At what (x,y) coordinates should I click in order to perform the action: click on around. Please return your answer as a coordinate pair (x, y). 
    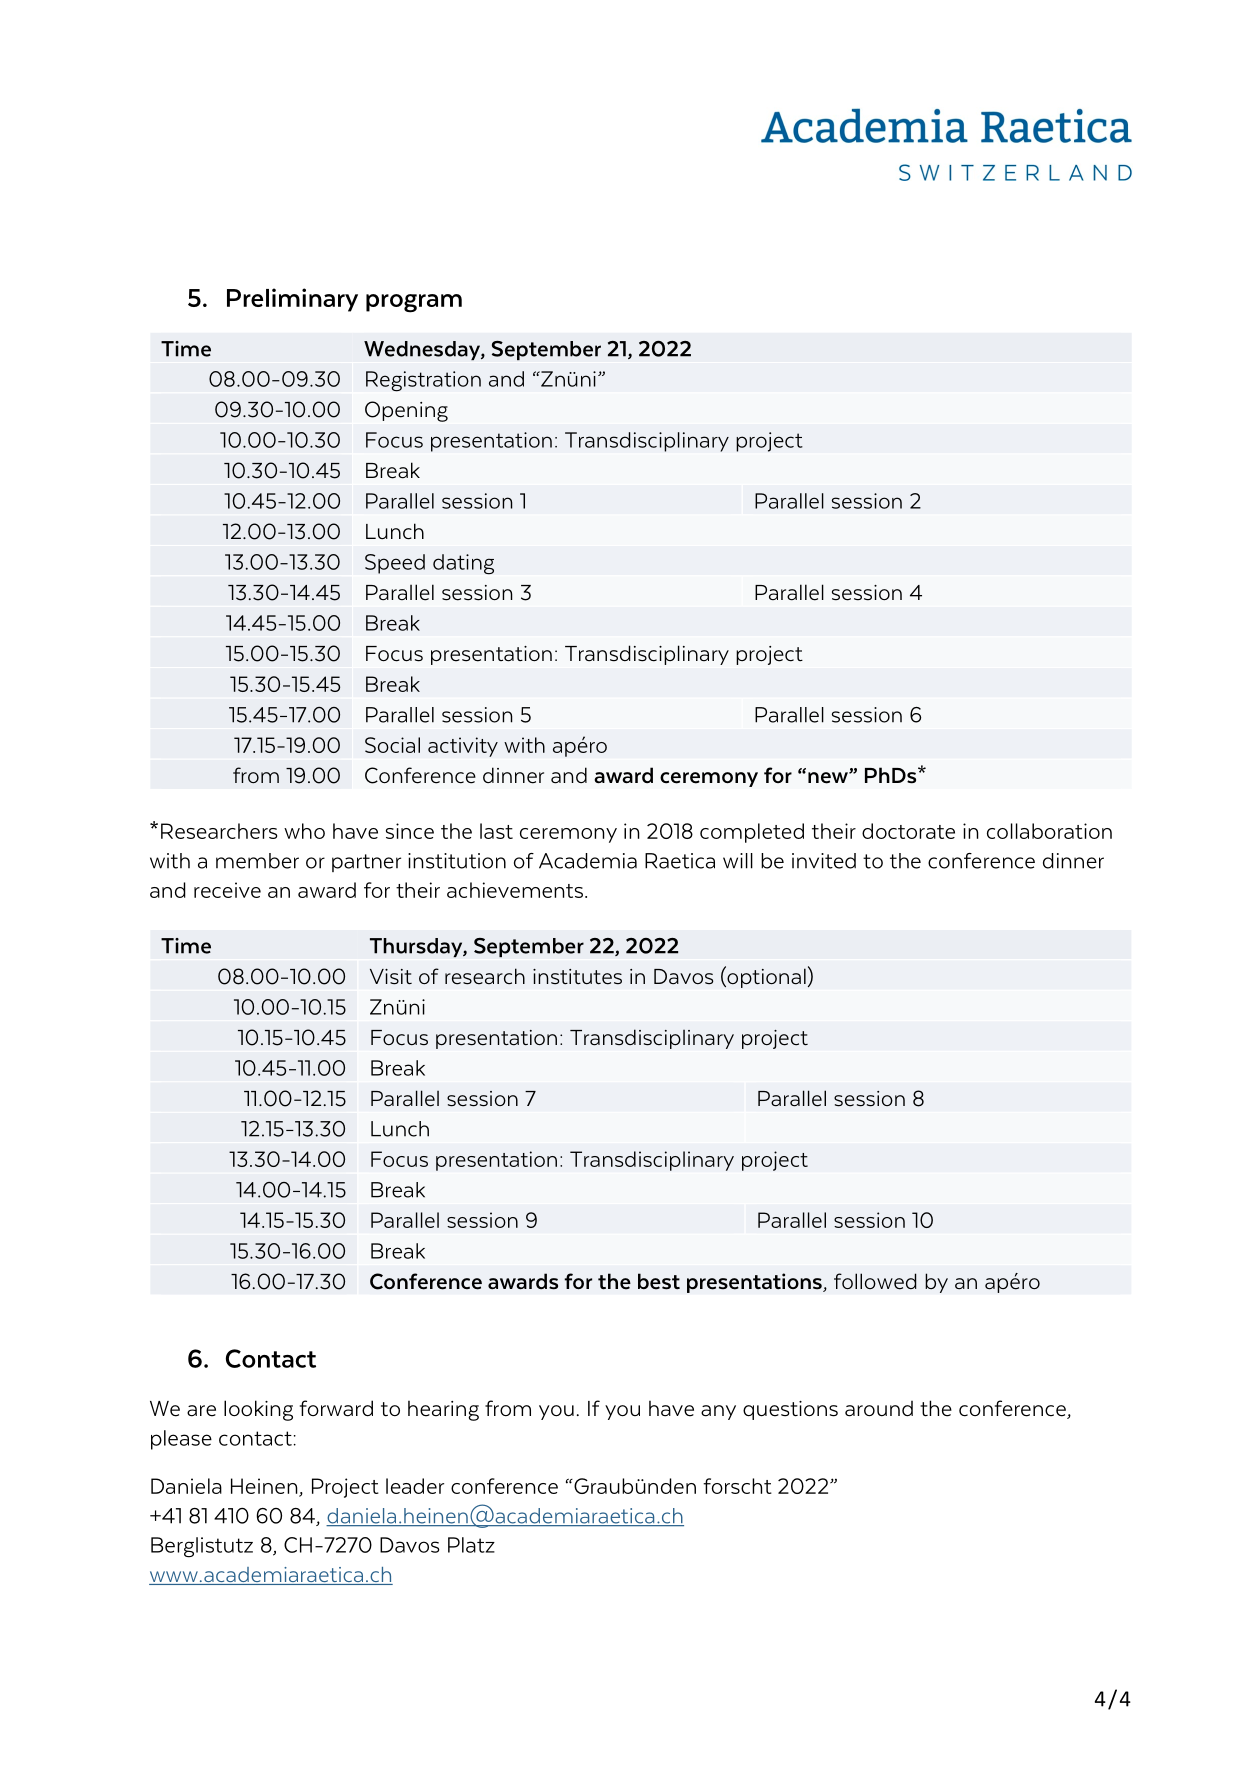
    Looking at the image, I should click on (879, 1409).
